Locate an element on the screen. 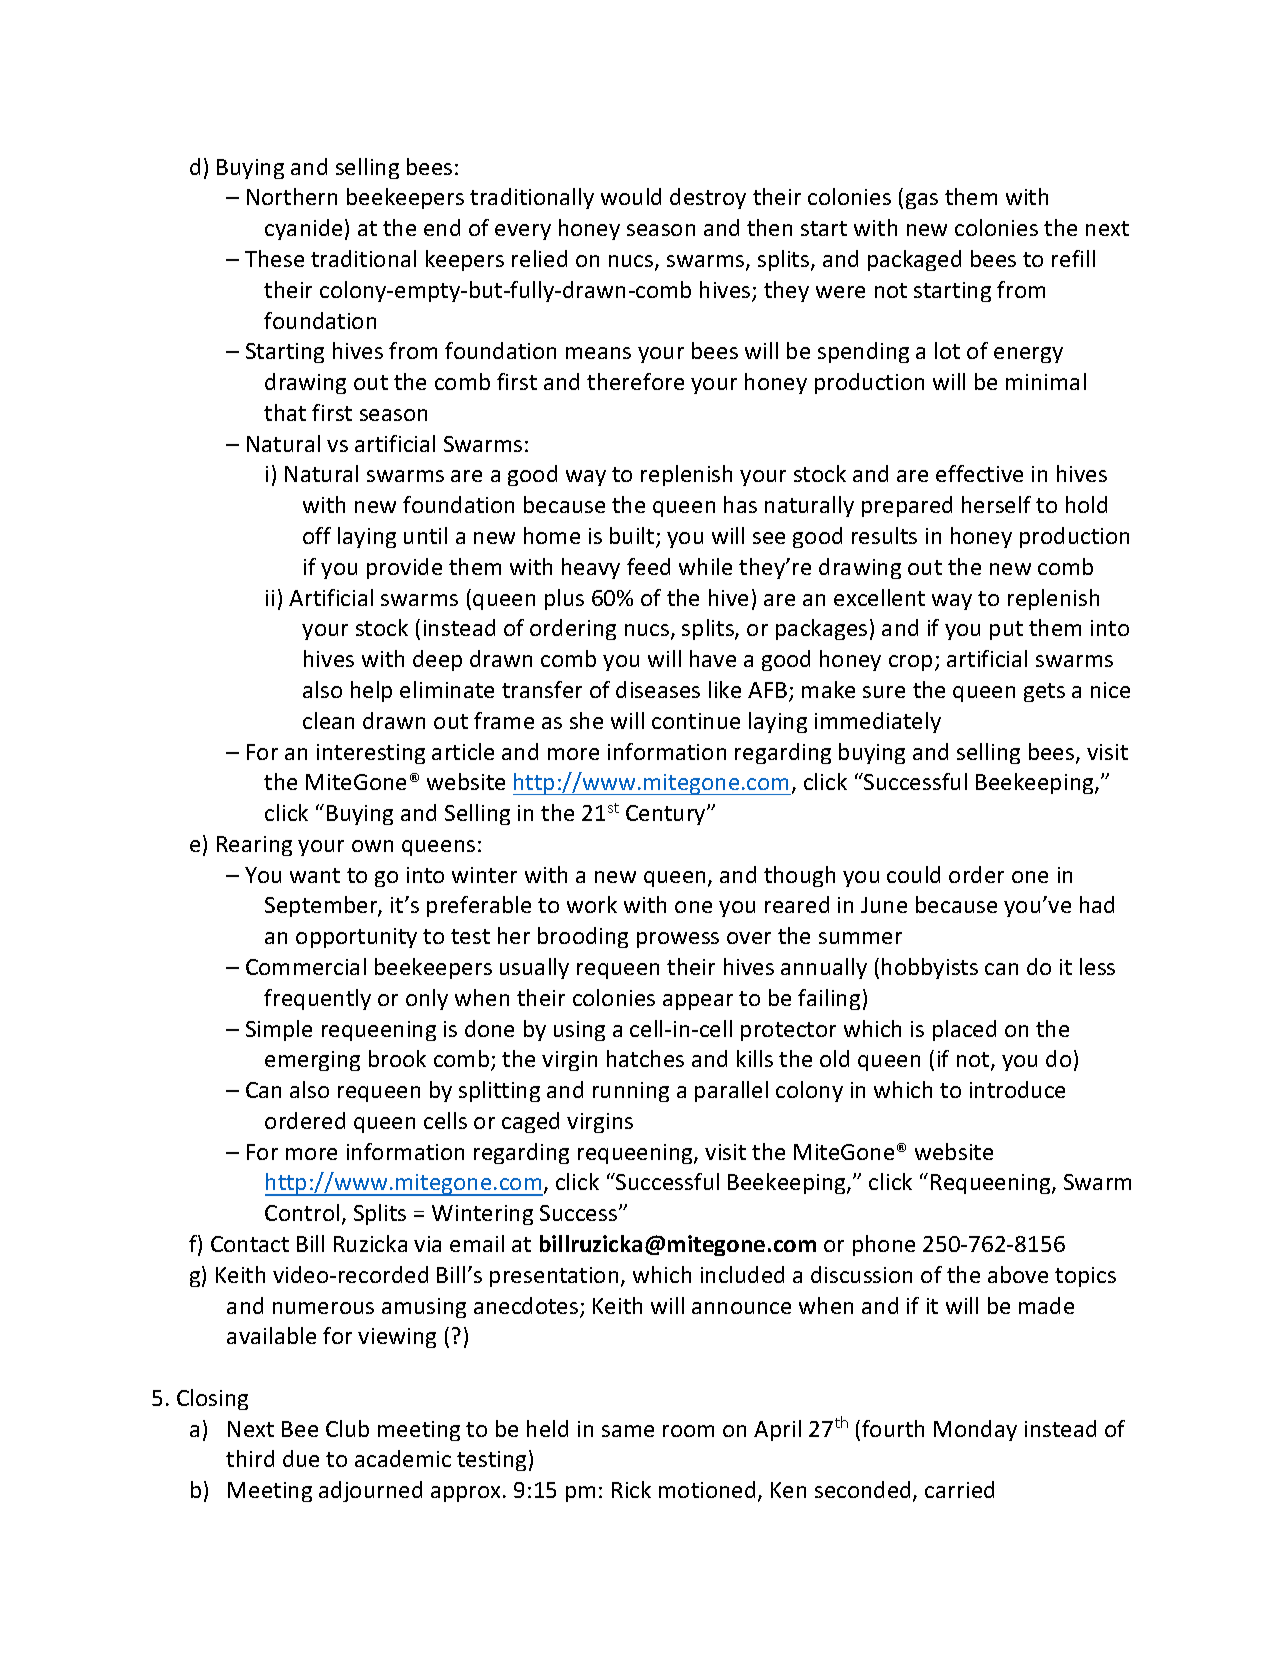  hatches is located at coordinates (645, 1058).
